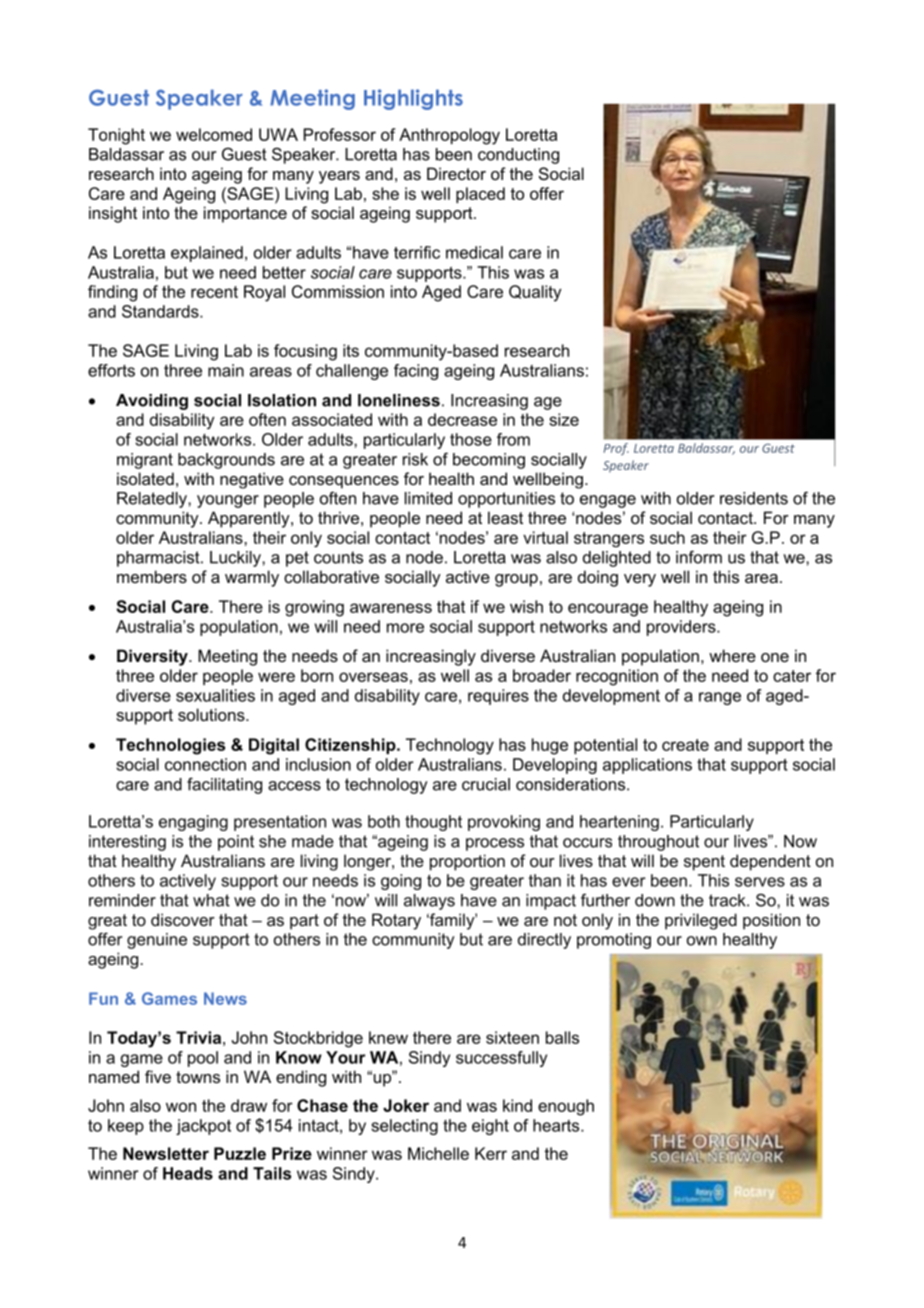 This image has width=924, height=1308. I want to click on conducting, so click(518, 156).
